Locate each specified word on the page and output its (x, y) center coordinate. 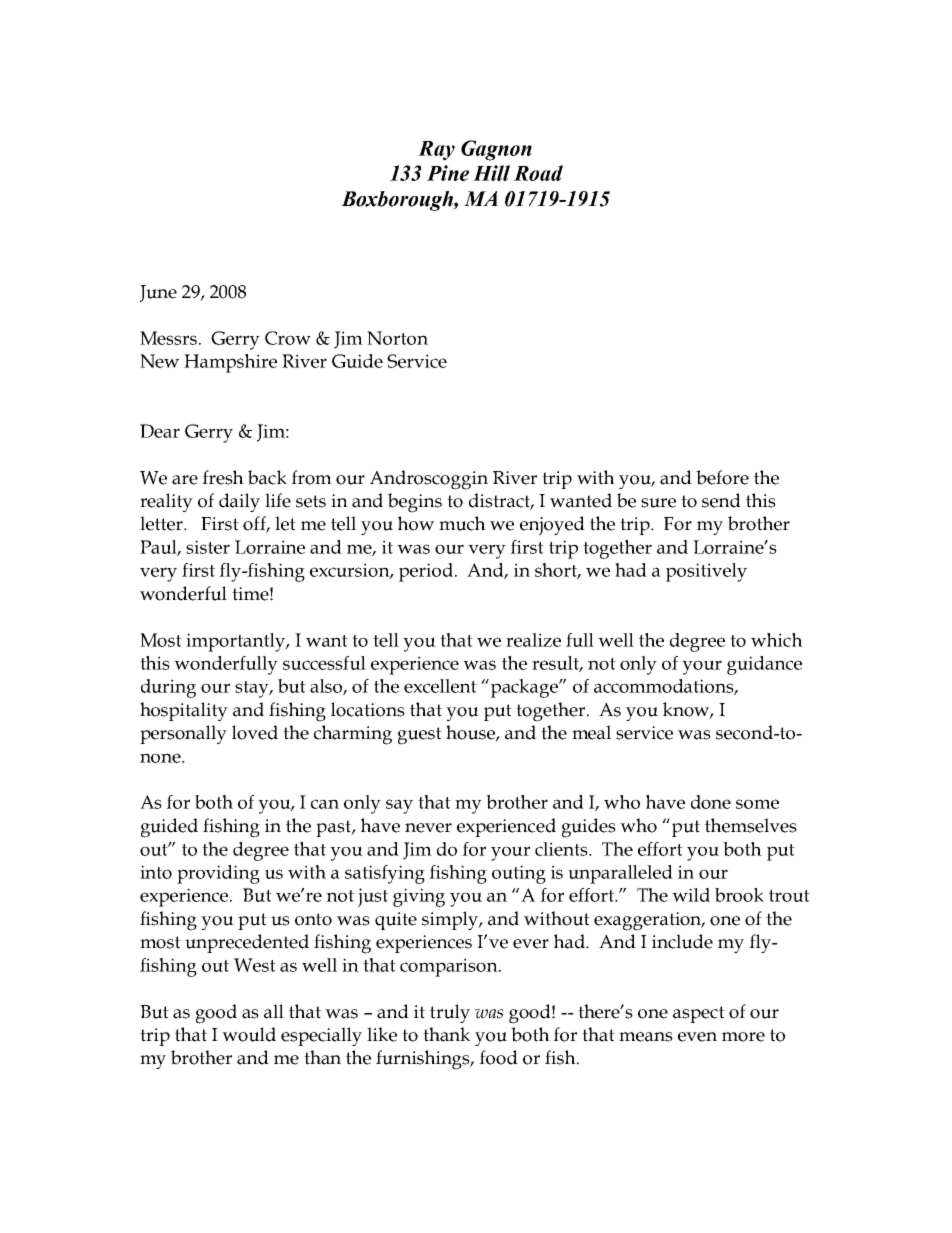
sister (208, 547)
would (249, 1034)
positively (706, 572)
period (426, 572)
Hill (491, 173)
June (158, 293)
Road (538, 173)
